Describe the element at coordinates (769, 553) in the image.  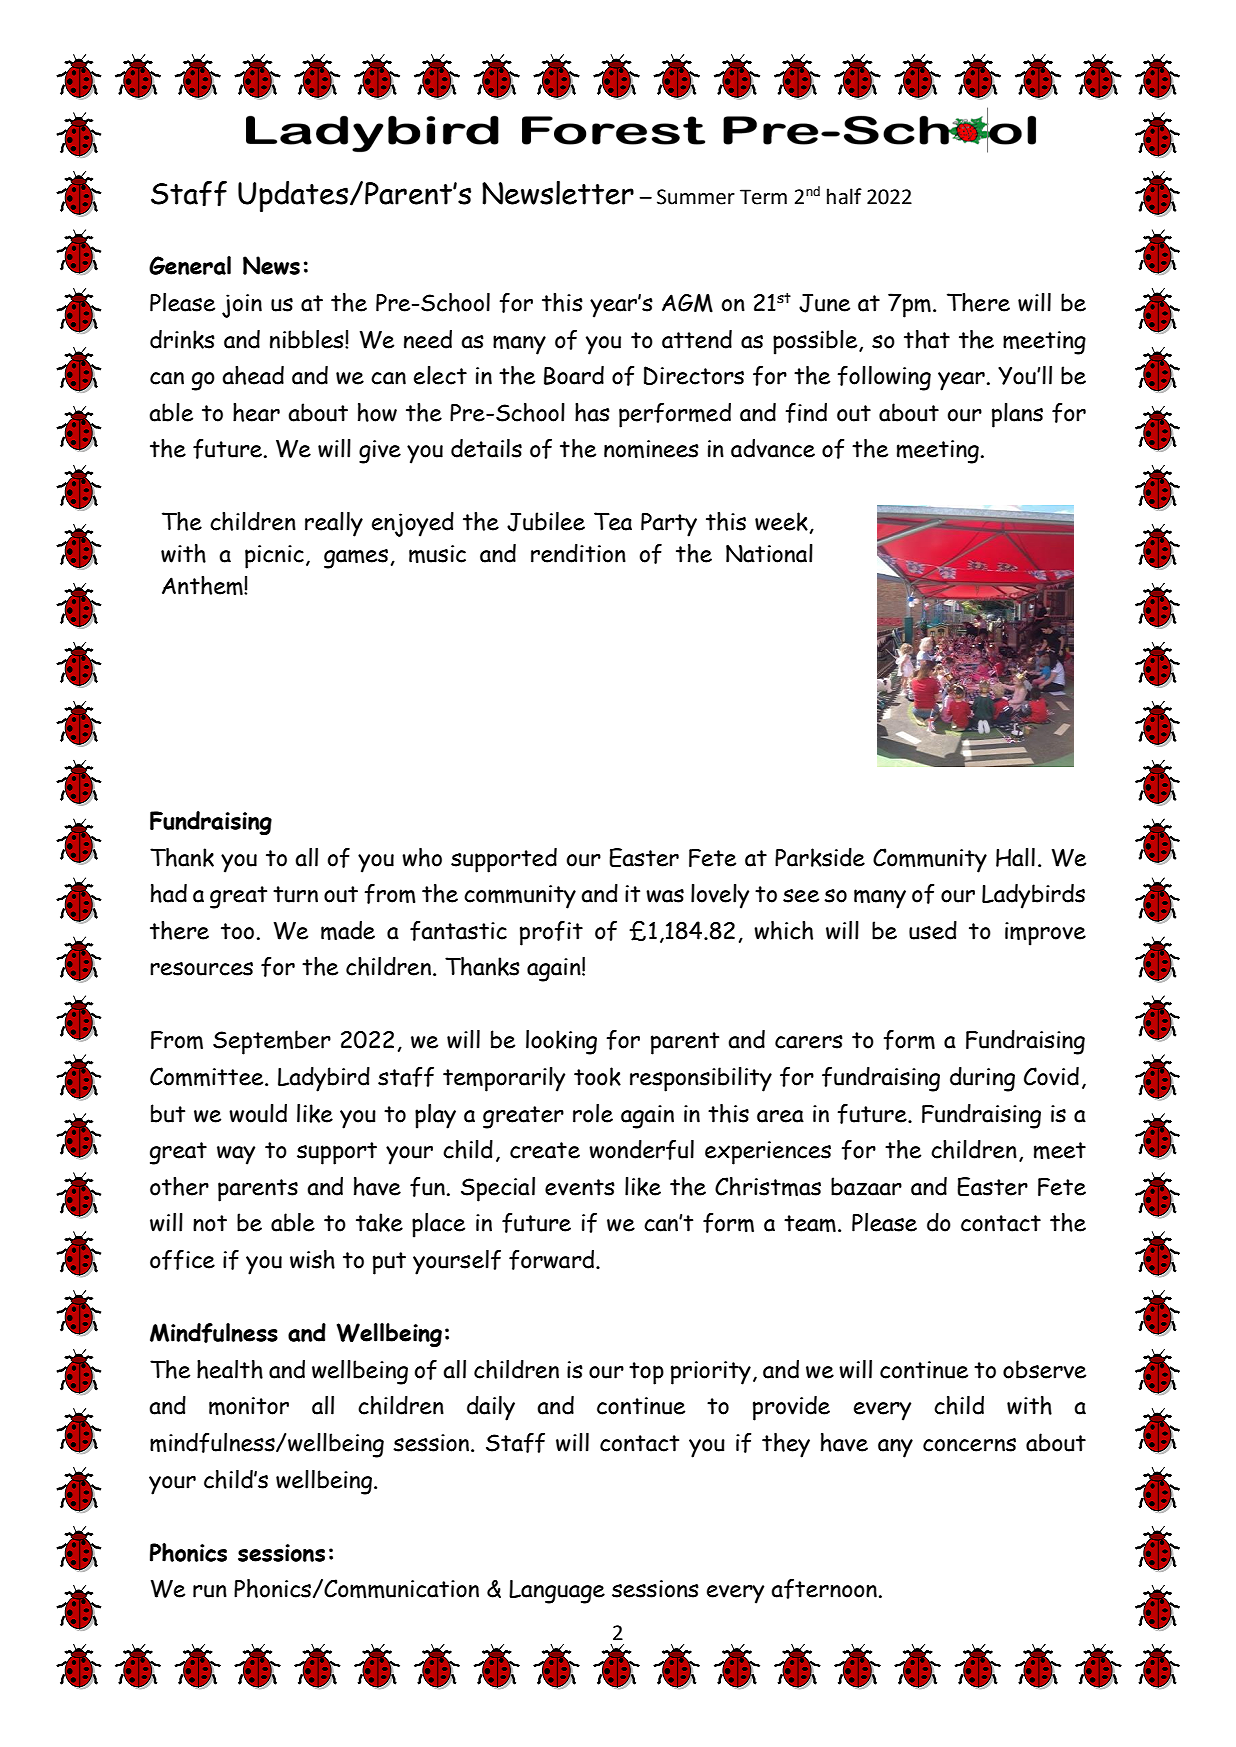
I see `National` at that location.
